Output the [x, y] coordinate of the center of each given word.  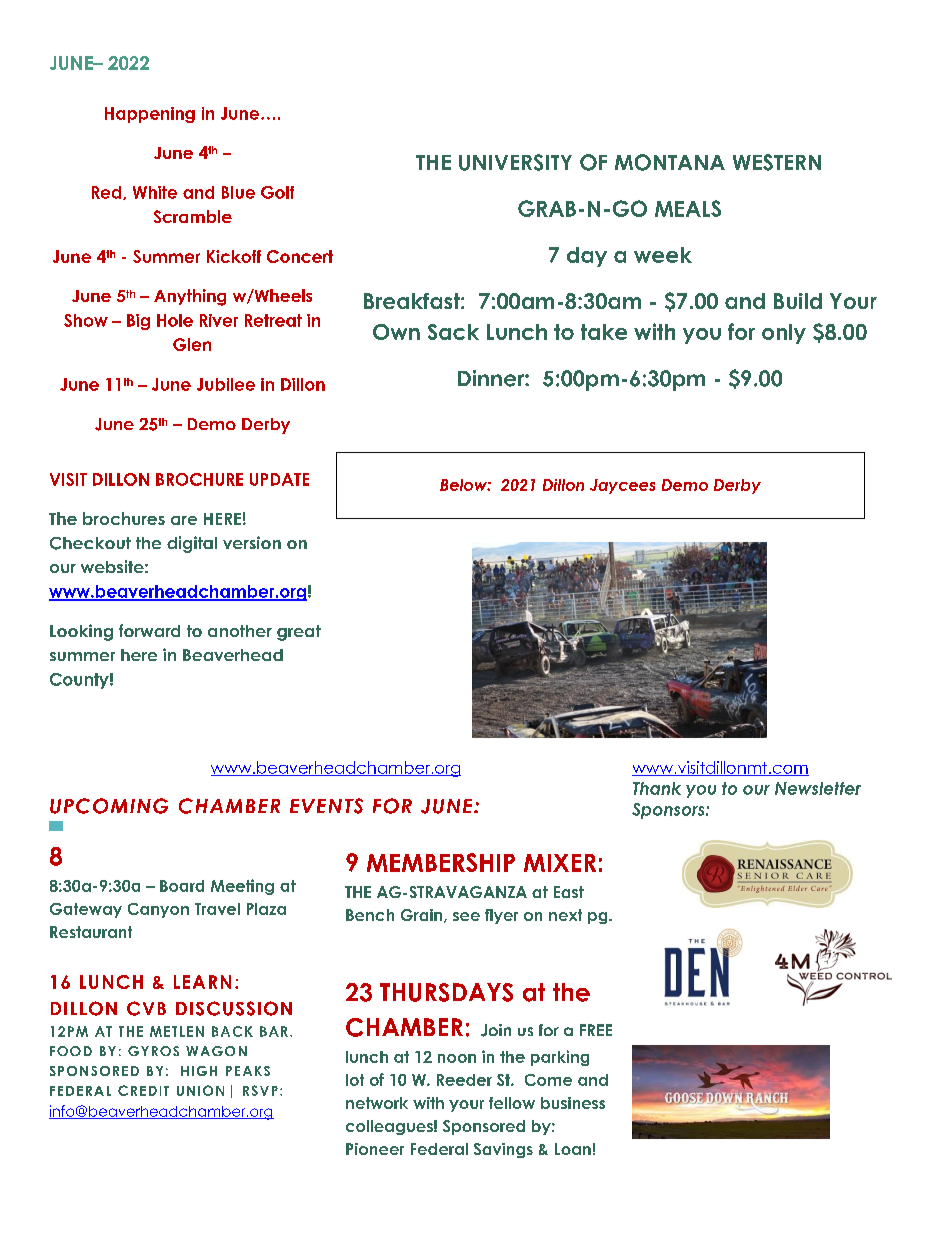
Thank [657, 788]
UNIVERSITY [515, 162]
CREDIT [143, 1090]
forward [149, 630]
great [299, 633]
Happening [150, 115]
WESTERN [777, 162]
